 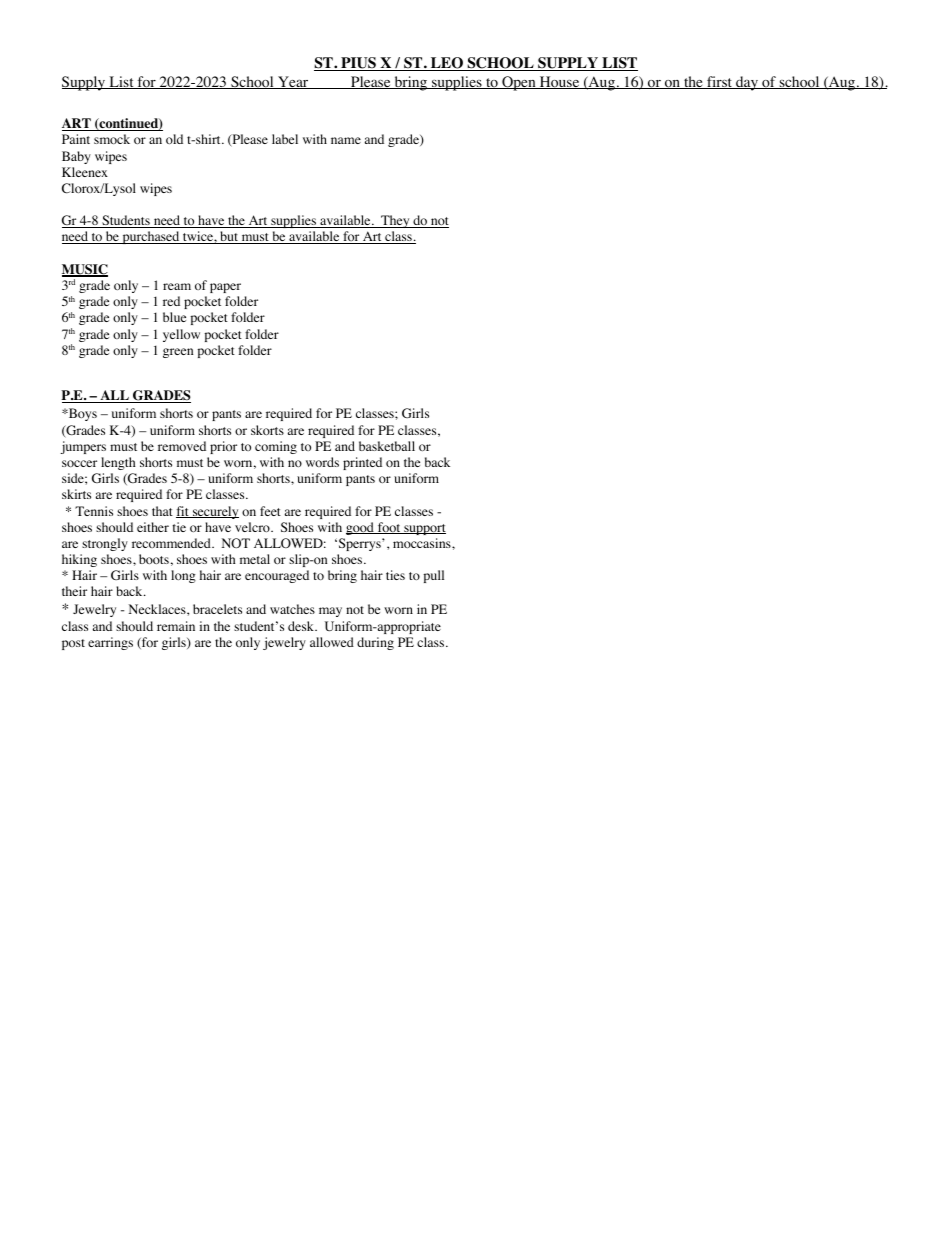 What do you see at coordinates (395, 221) in the image?
I see `They` at bounding box center [395, 221].
